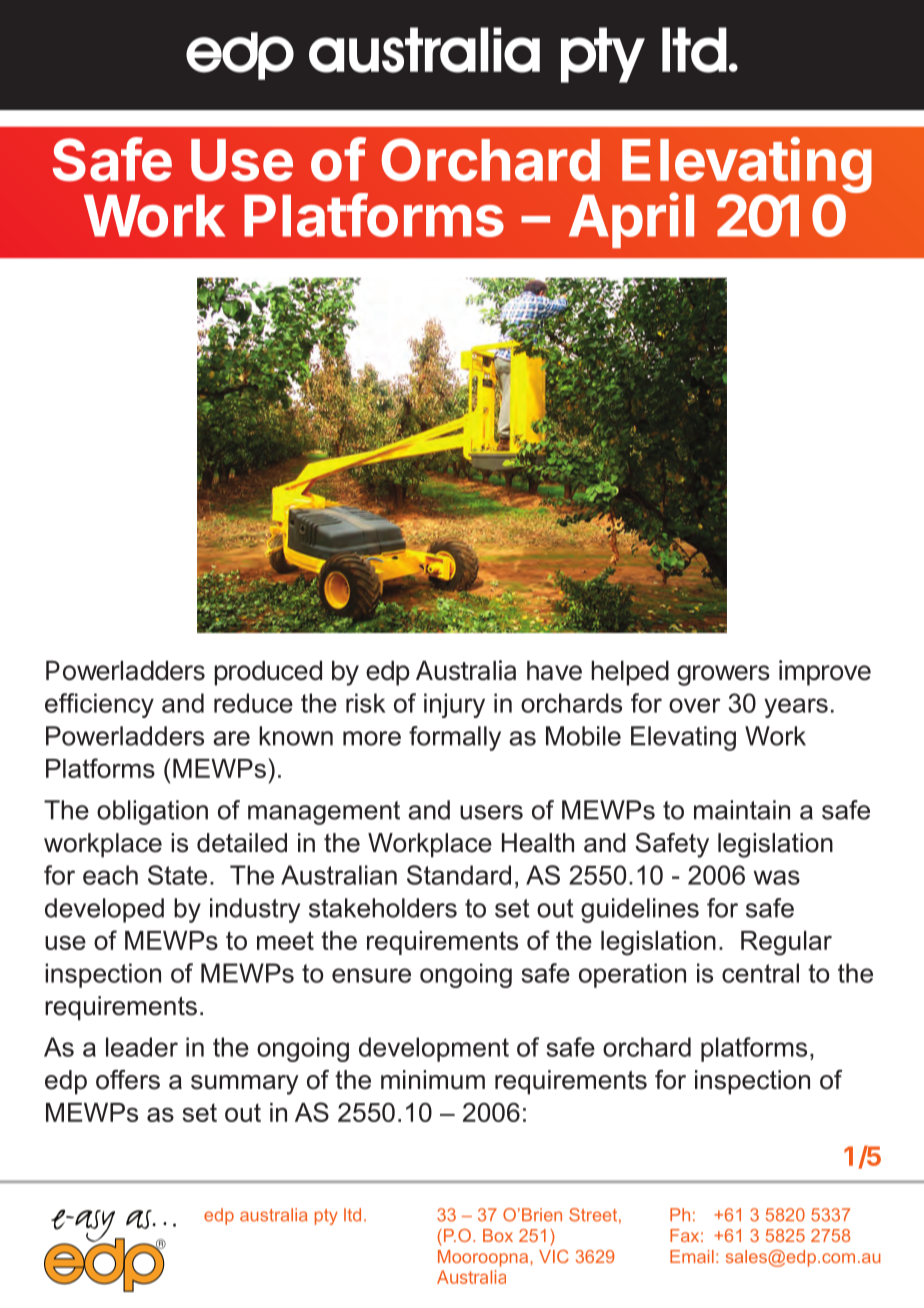 The width and height of the screenshot is (924, 1308). Describe the element at coordinates (498, 1235) in the screenshot. I see `Box` at that location.
